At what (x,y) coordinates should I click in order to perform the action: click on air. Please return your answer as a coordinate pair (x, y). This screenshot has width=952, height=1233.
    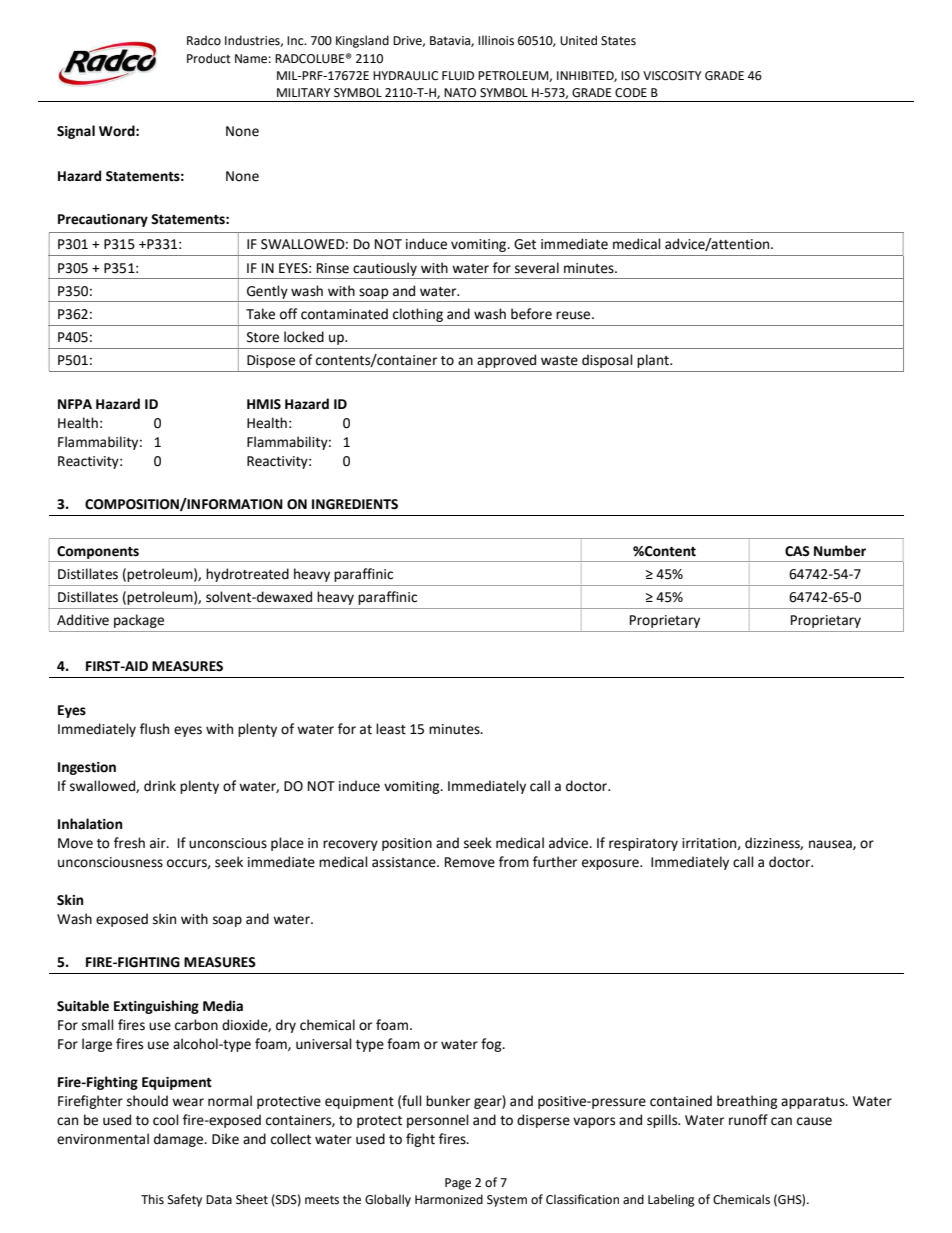
    Looking at the image, I should click on (159, 843).
